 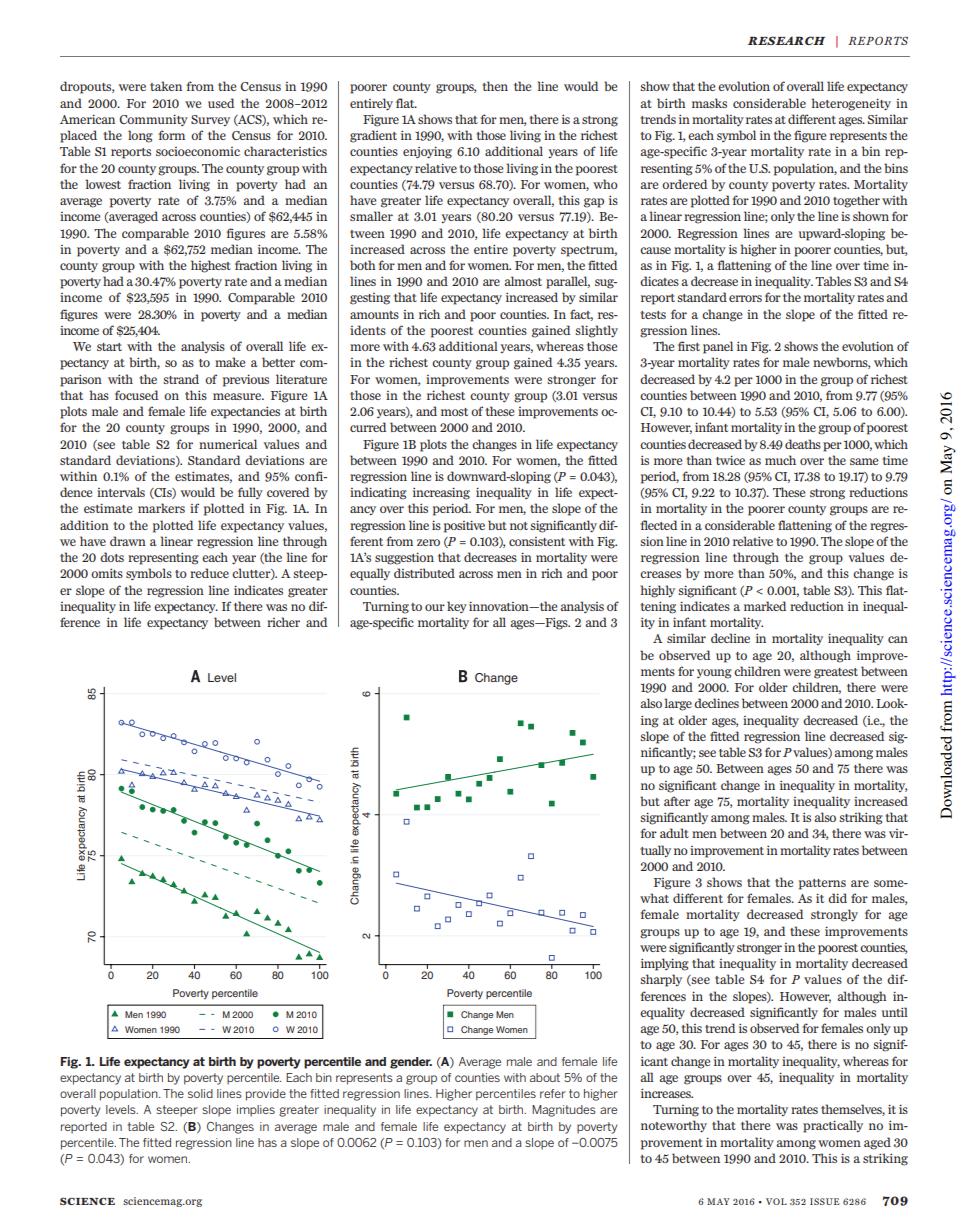 I want to click on then, so click(x=495, y=86).
